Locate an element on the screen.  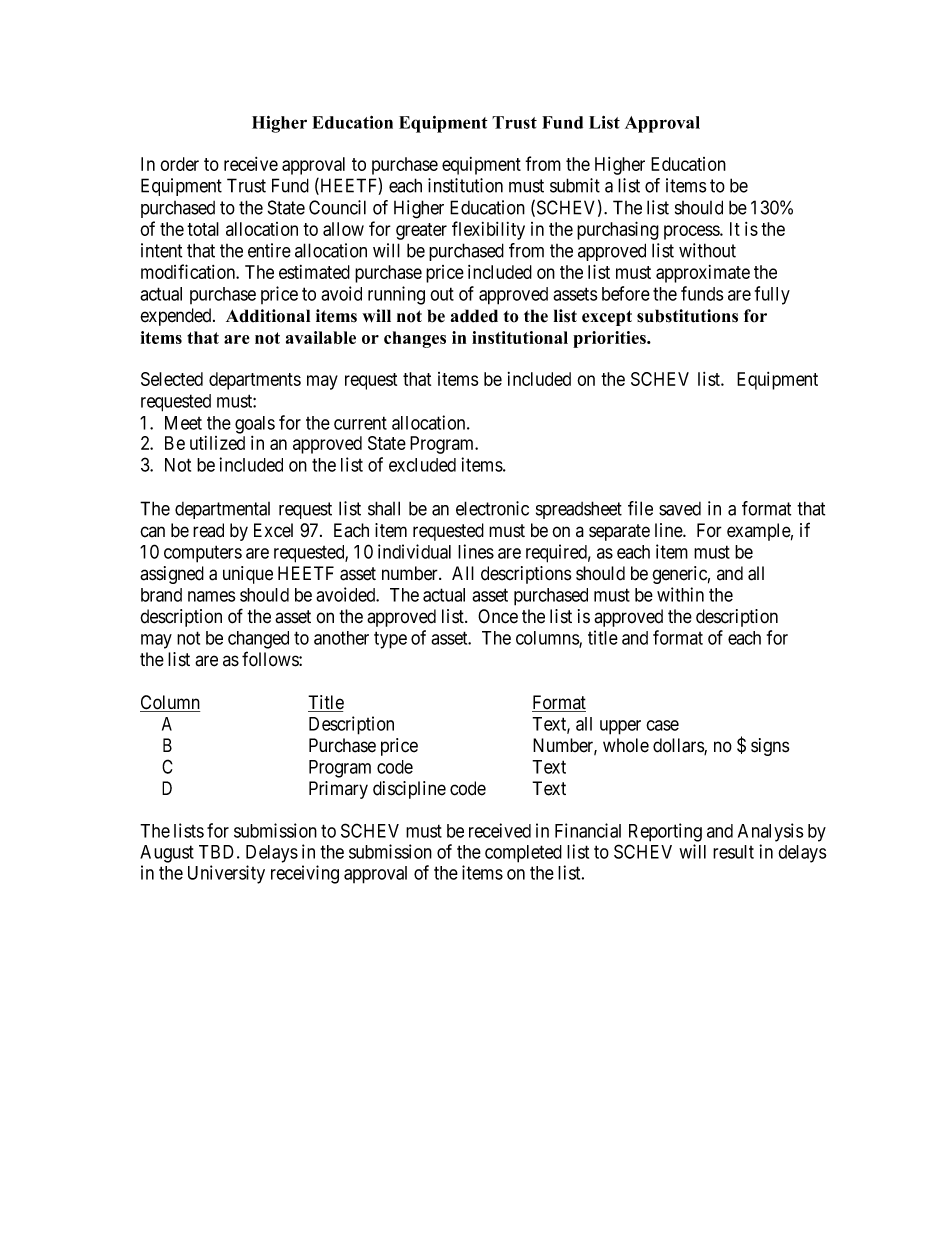
priorities is located at coordinates (610, 339).
